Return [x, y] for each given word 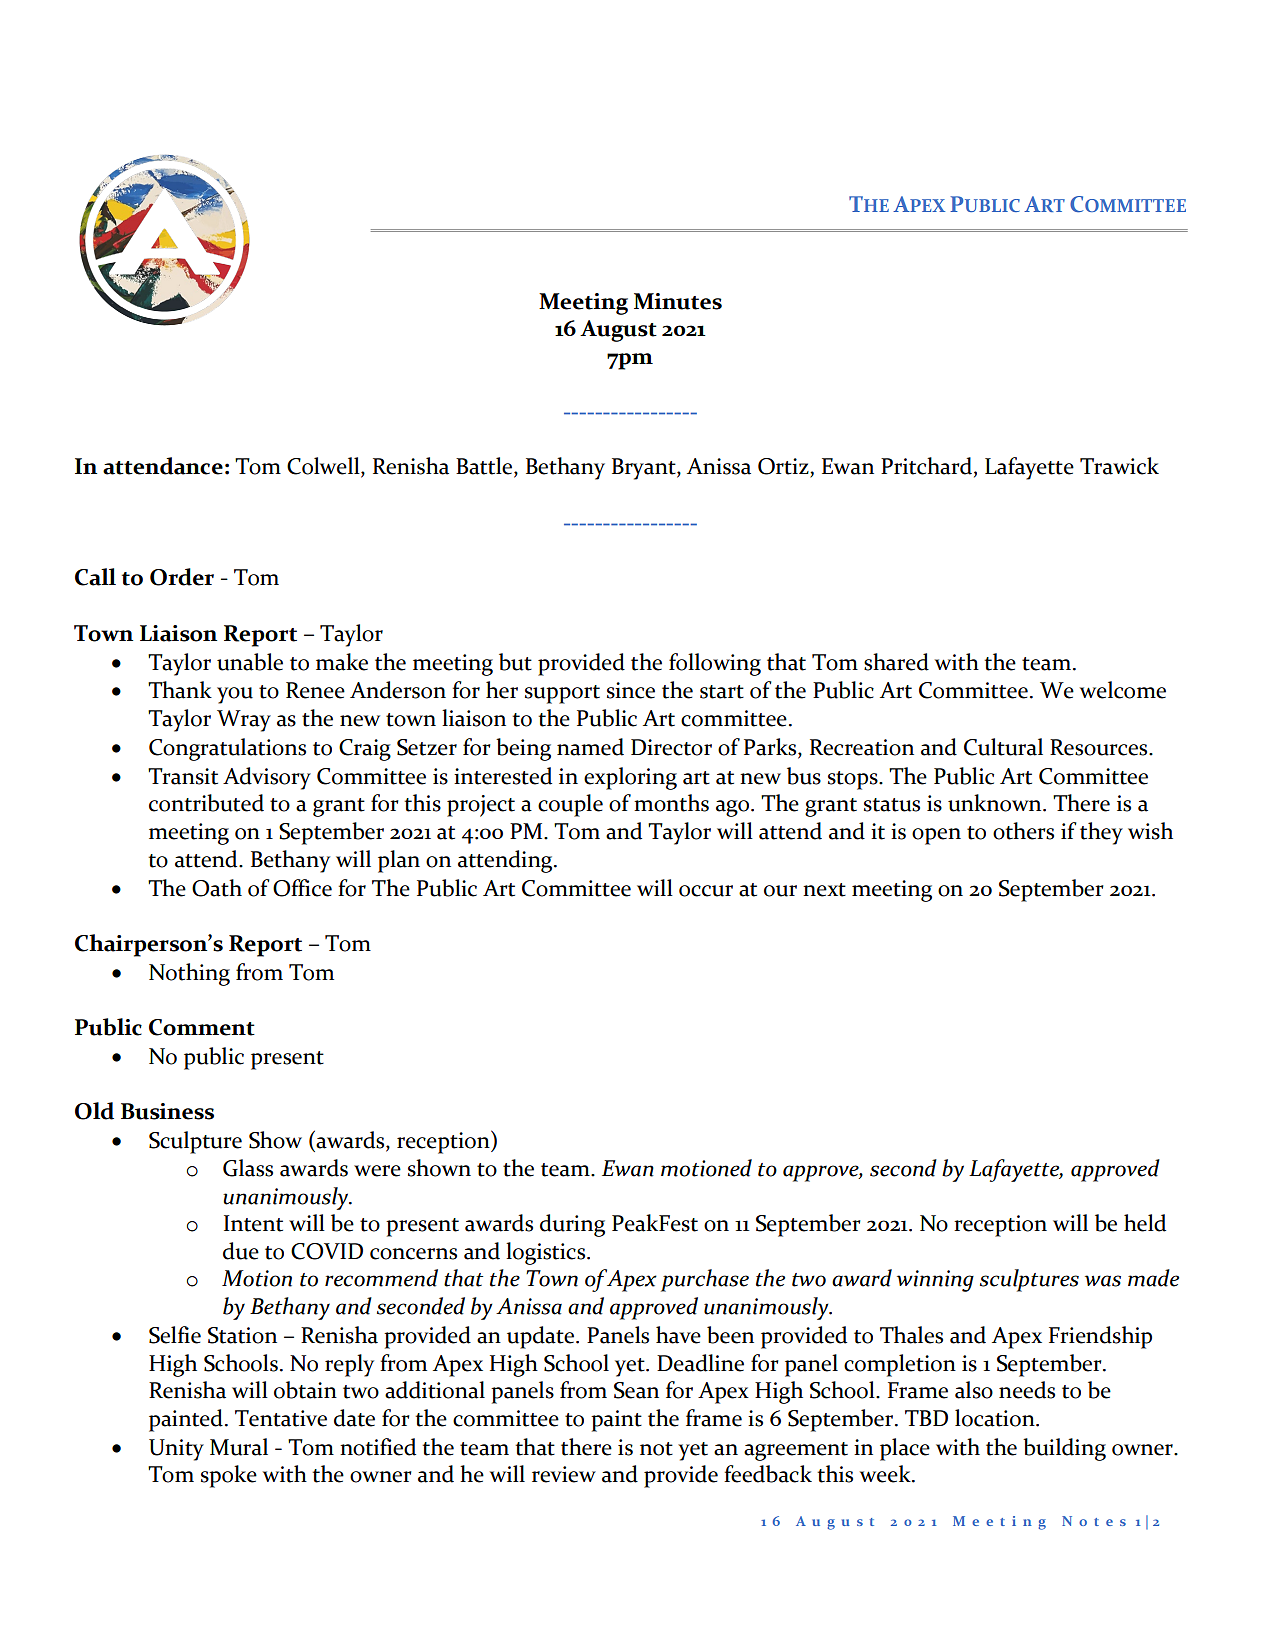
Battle [485, 467]
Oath [217, 888]
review [564, 1474]
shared [896, 662]
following [715, 664]
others [1023, 831]
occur [706, 891]
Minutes [678, 301]
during [572, 1225]
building [1064, 1449]
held [1145, 1223]
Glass [248, 1168]
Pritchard [928, 467]
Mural [239, 1447]
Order [182, 577]
